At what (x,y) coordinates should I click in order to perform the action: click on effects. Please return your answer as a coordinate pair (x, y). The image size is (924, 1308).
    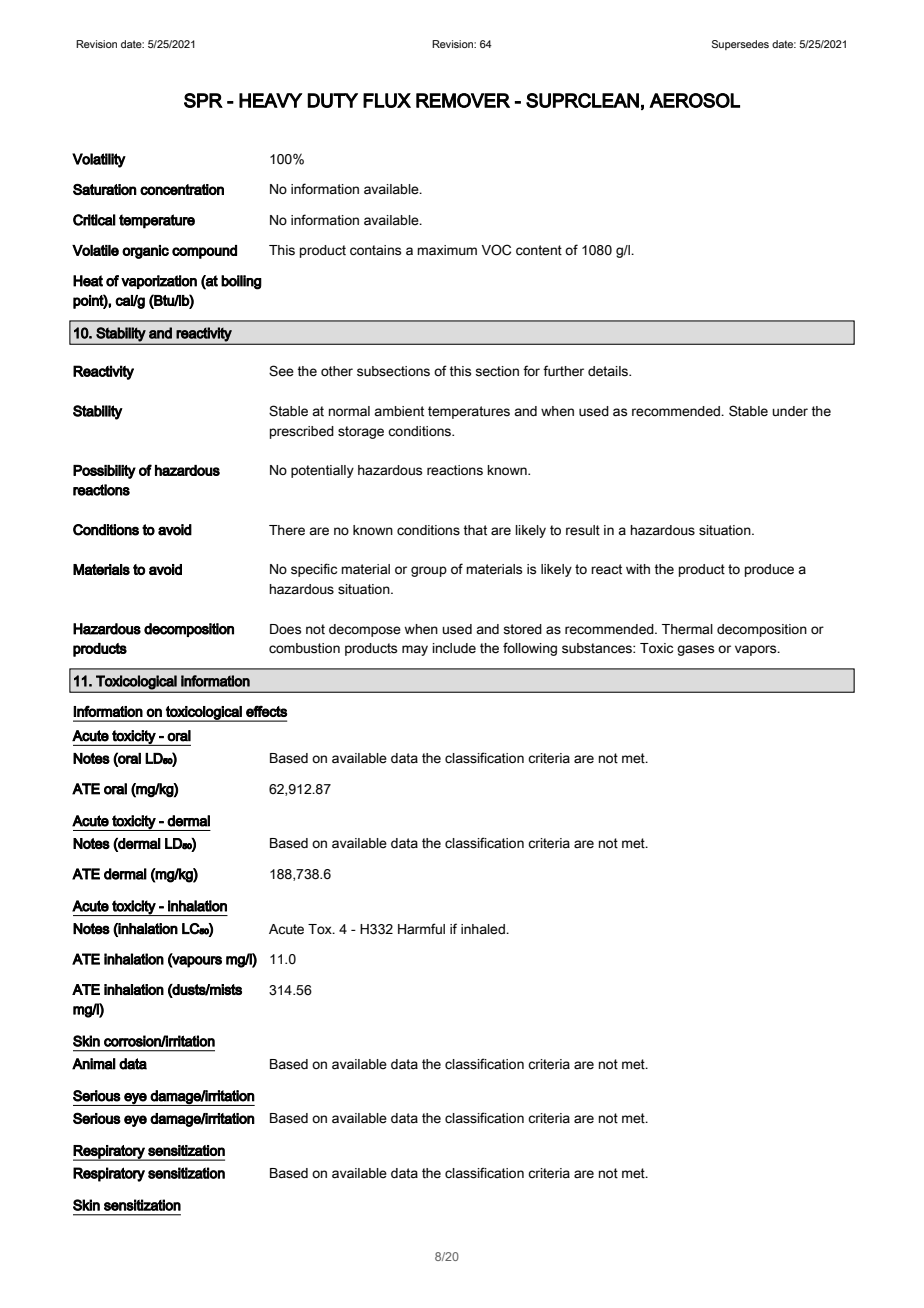
    Looking at the image, I should click on (266, 711).
